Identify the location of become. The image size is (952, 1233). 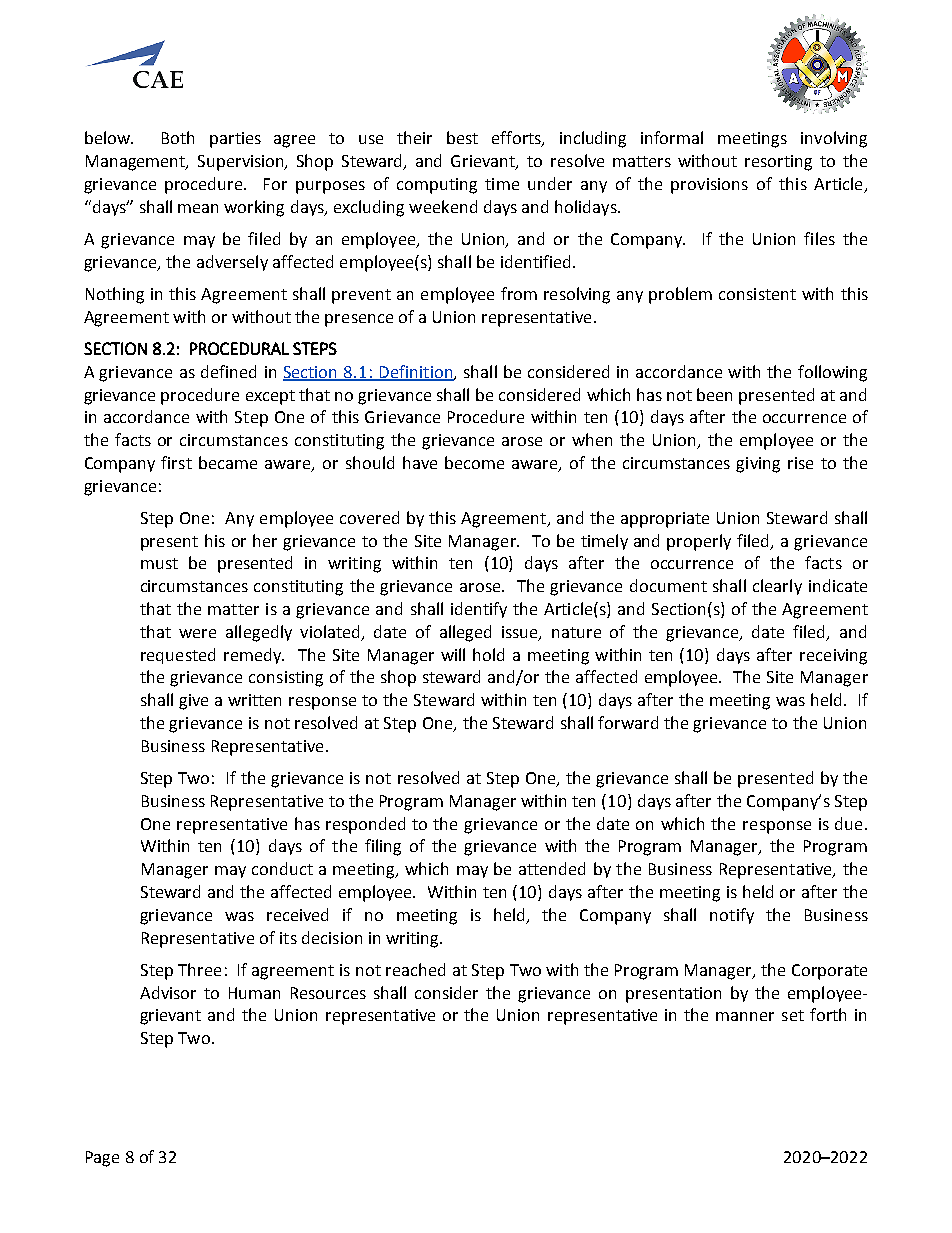
(474, 462).
